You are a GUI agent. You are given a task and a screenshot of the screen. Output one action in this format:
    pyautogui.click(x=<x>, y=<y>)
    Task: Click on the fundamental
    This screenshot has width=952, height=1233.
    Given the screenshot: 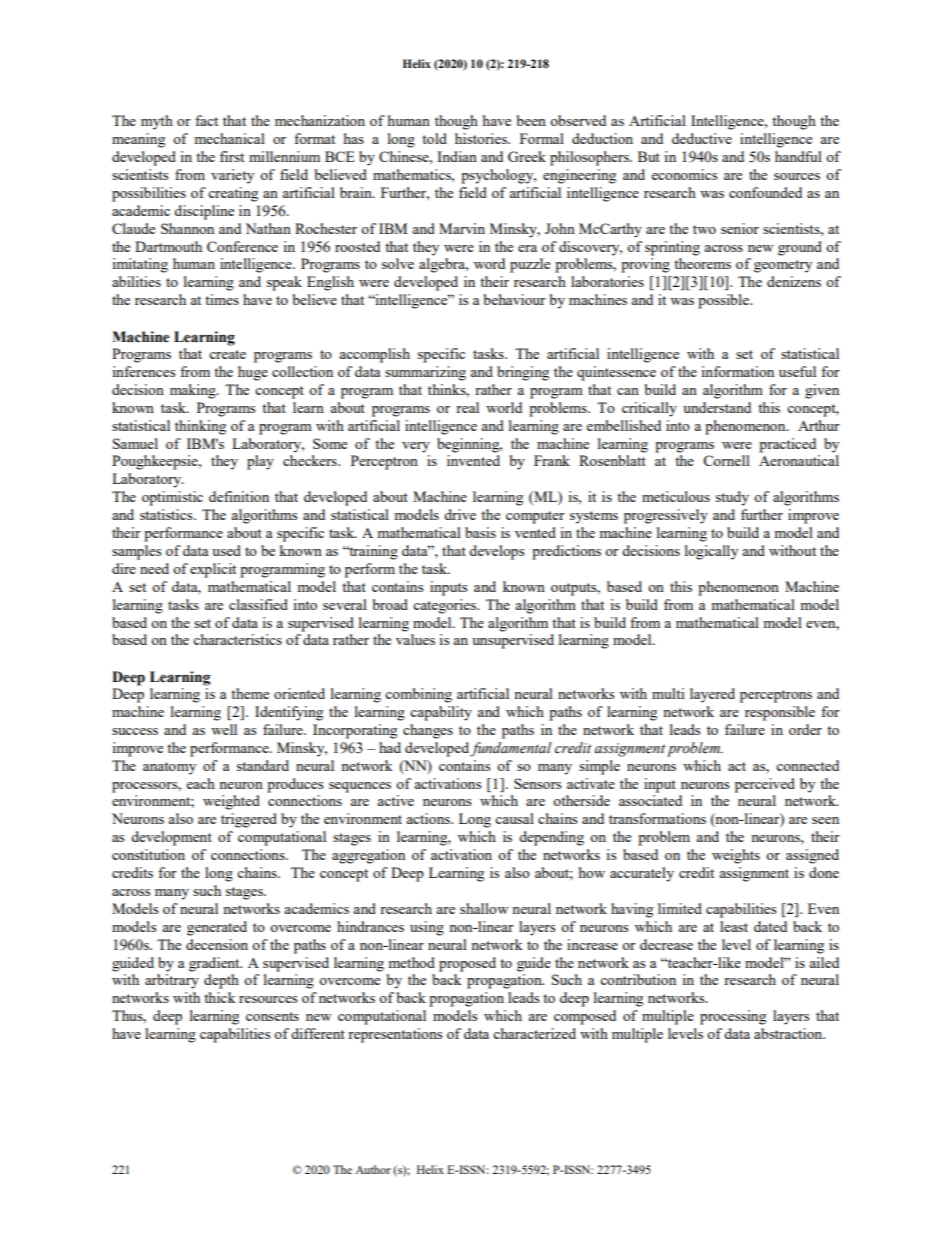 What is the action you would take?
    pyautogui.click(x=511, y=749)
